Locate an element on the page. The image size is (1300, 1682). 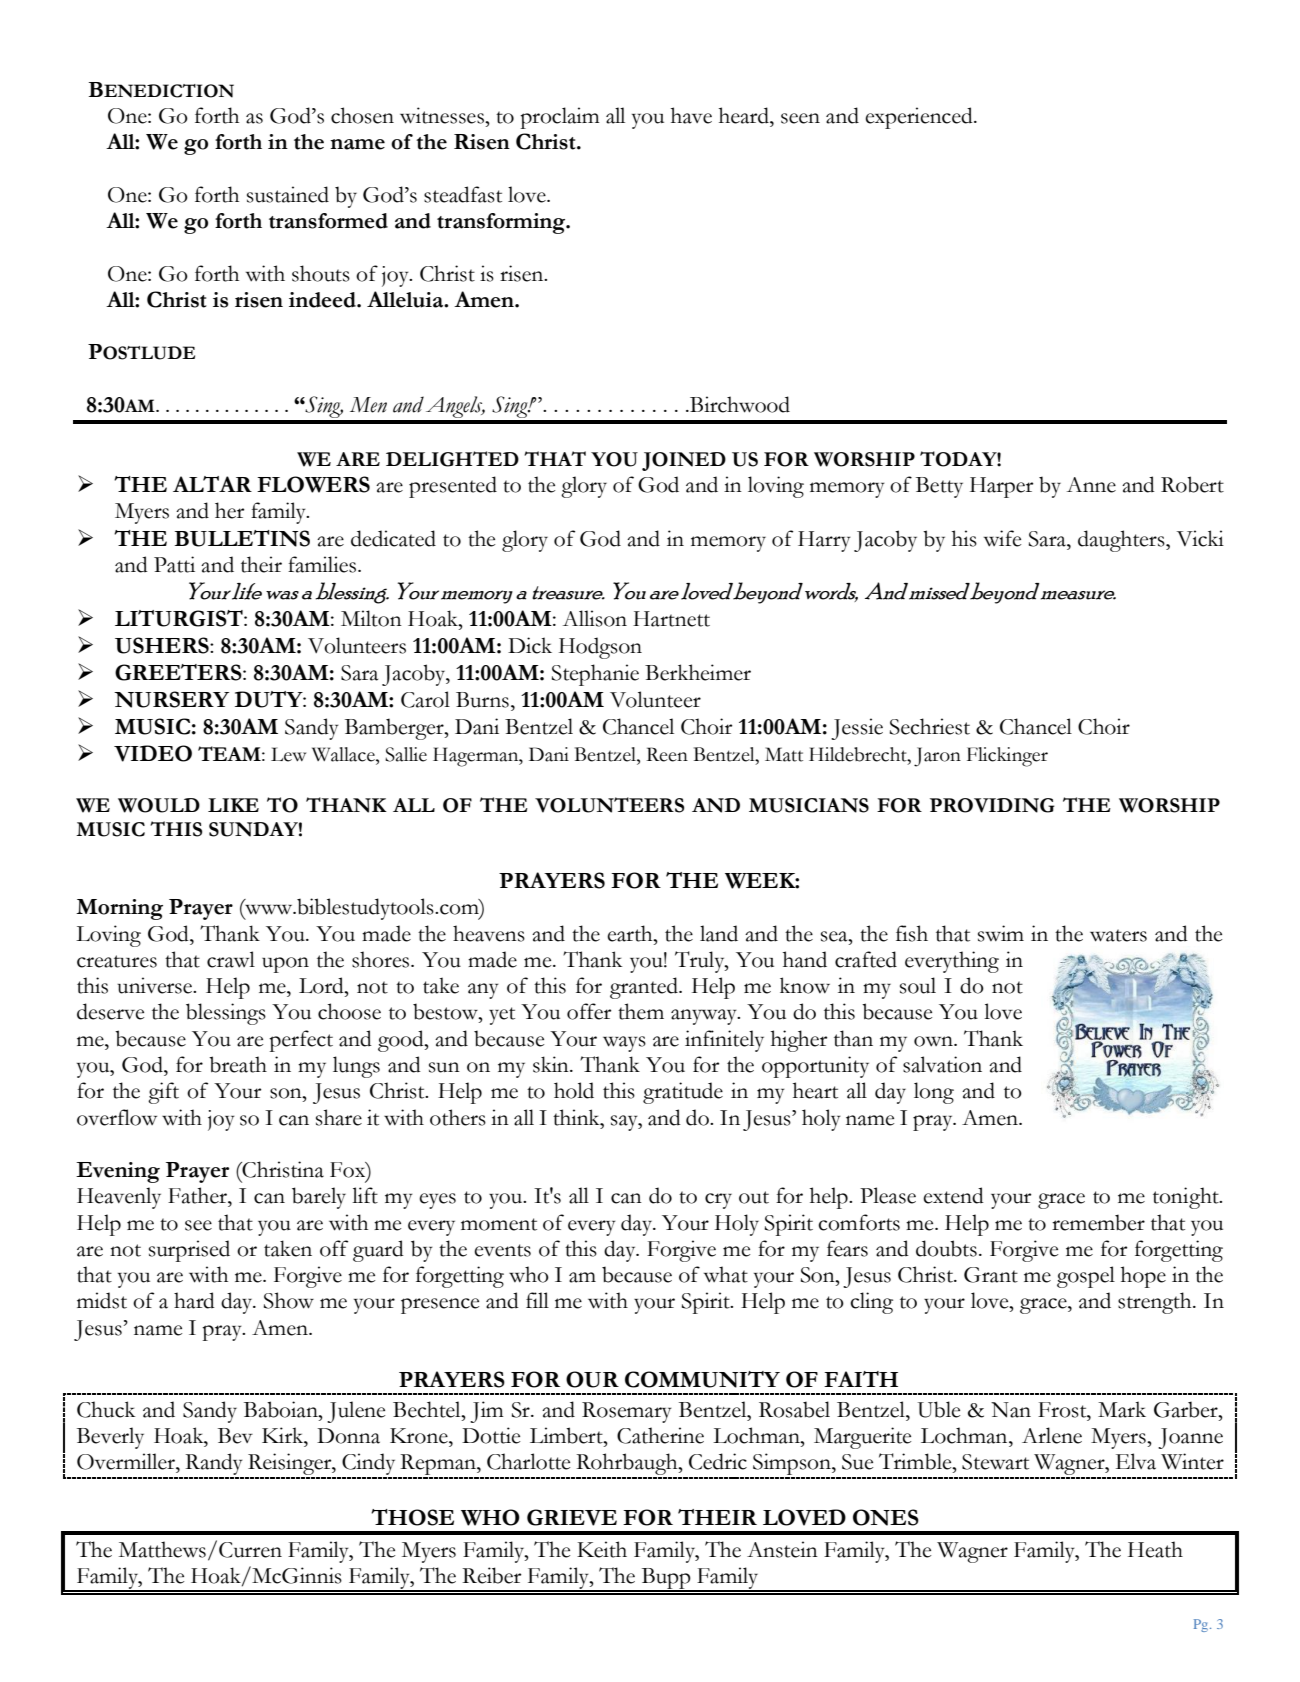
cry is located at coordinates (718, 1201).
